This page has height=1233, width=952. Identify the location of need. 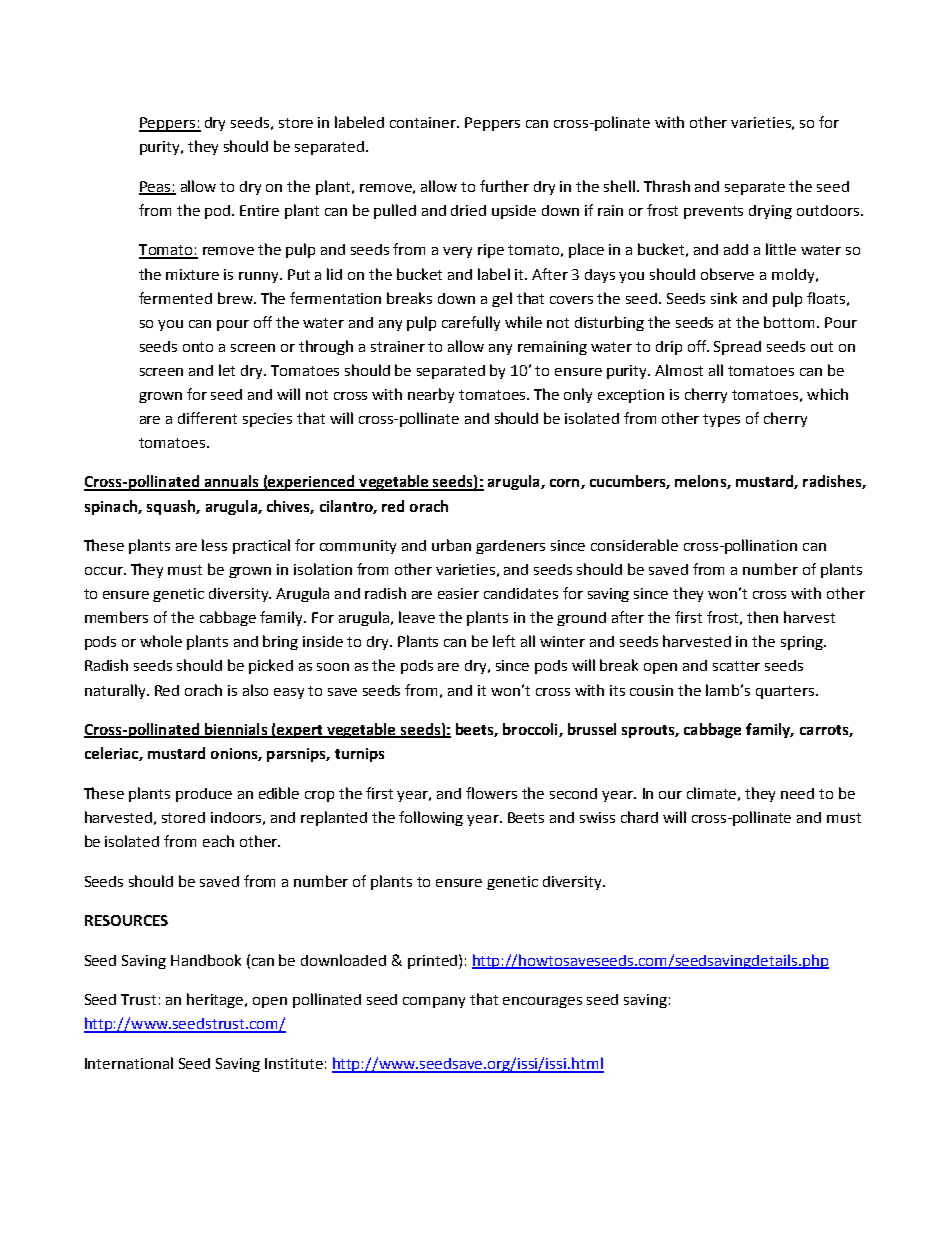
(797, 793).
